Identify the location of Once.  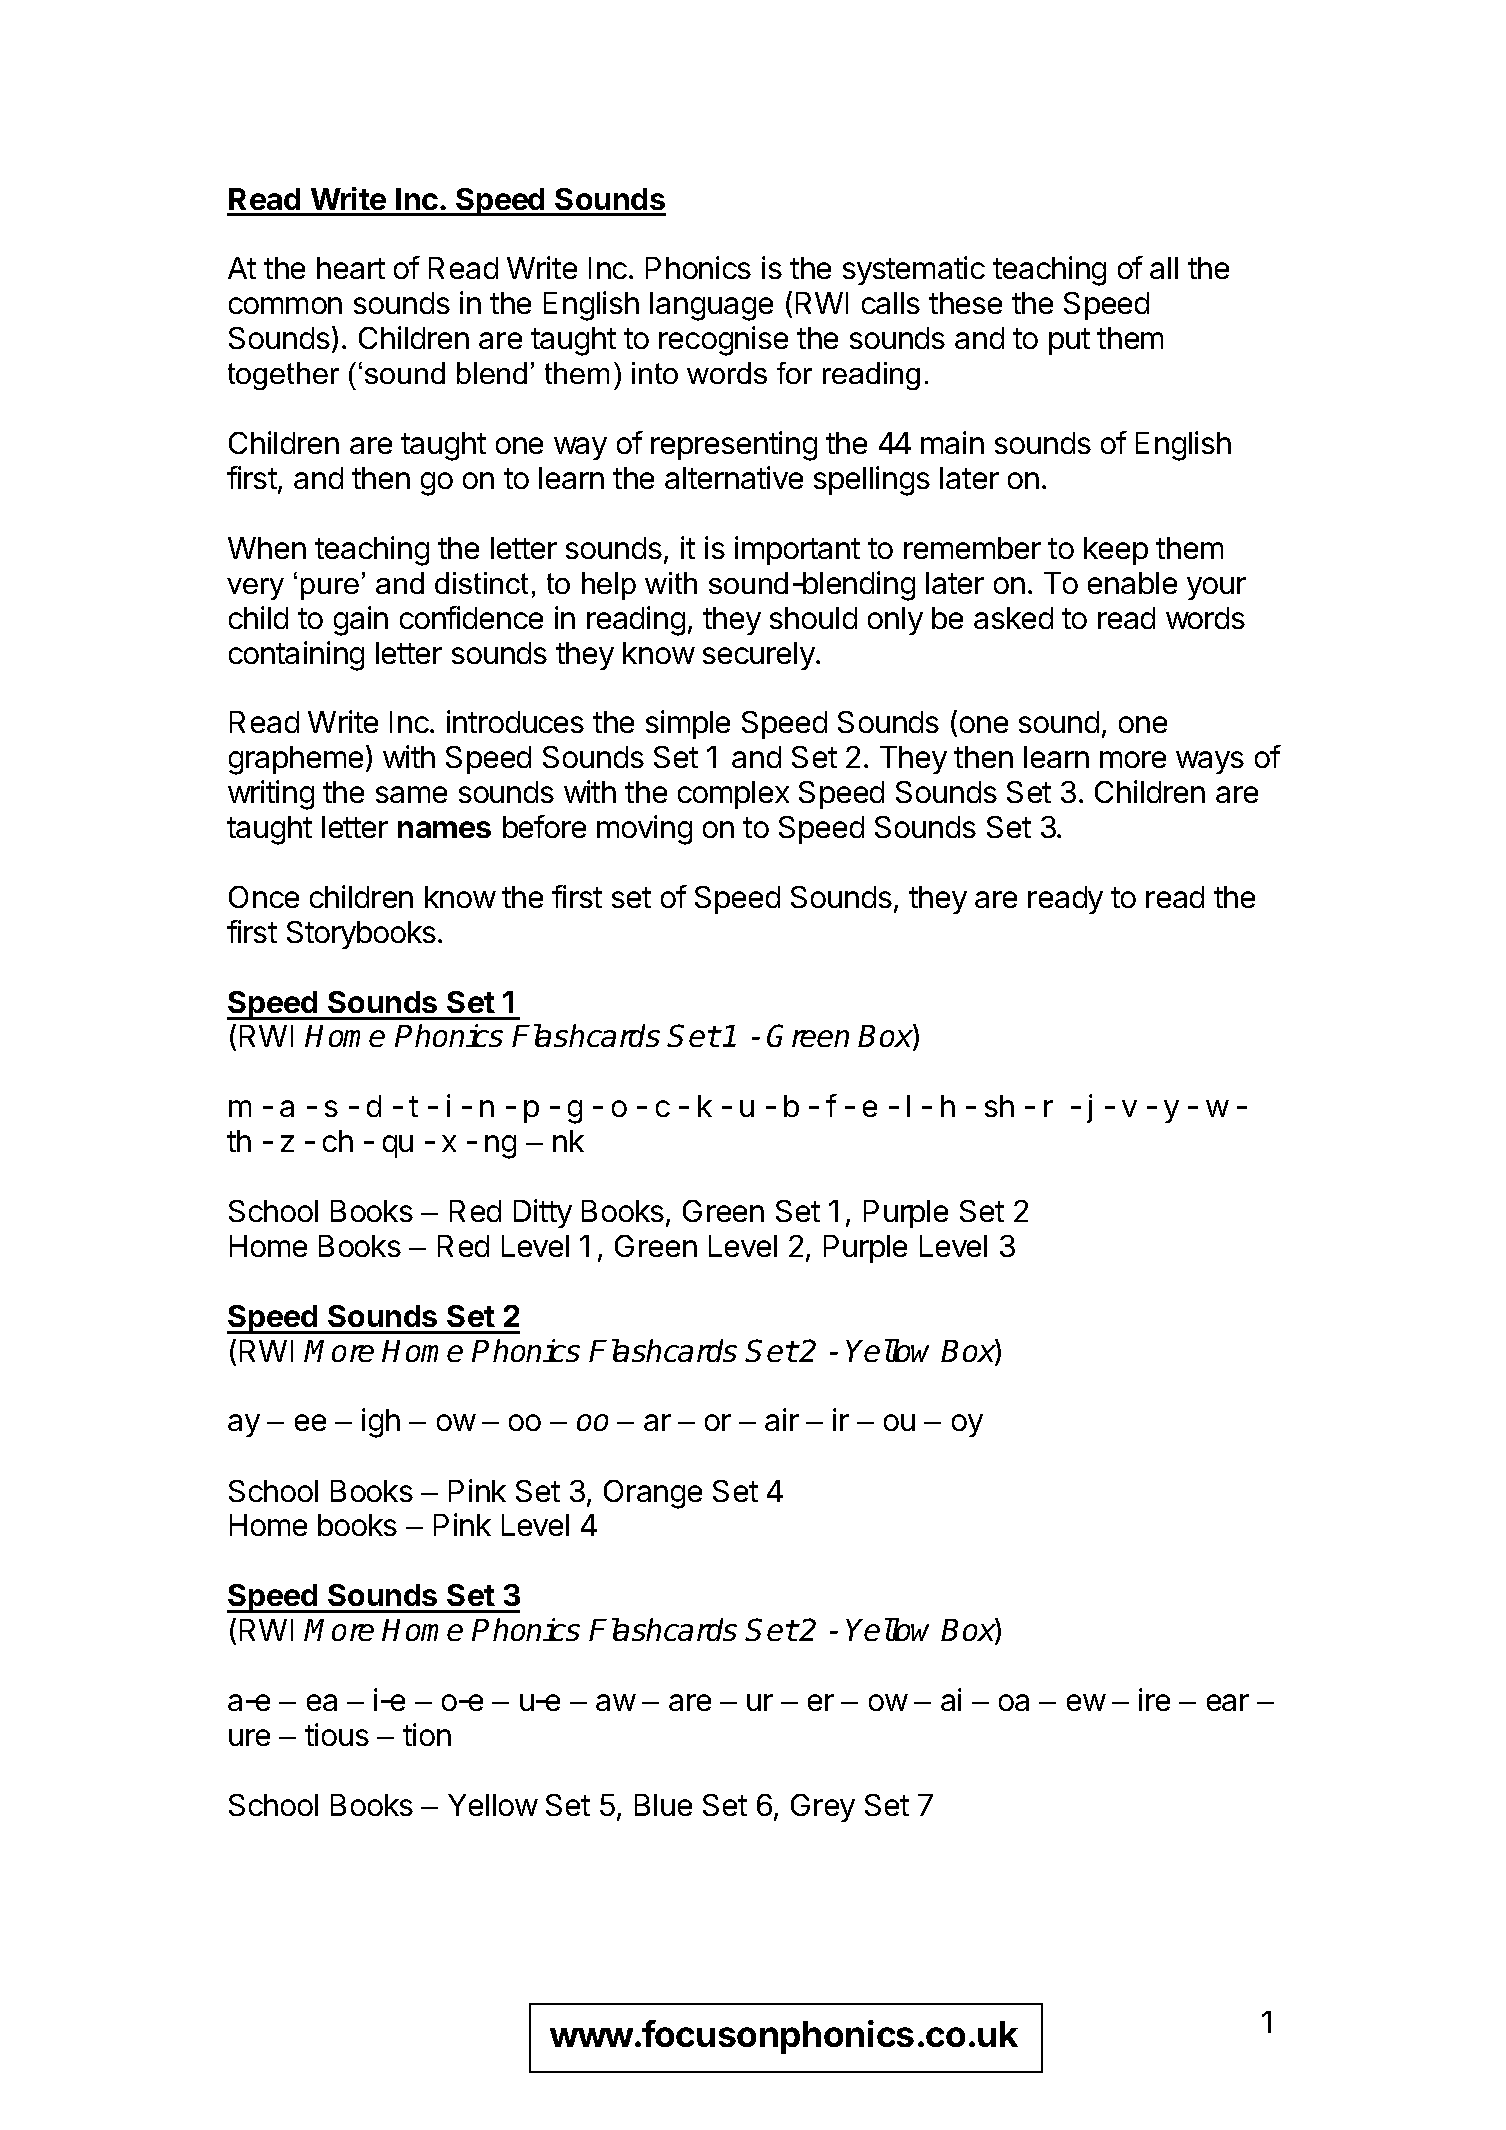
(264, 897).
